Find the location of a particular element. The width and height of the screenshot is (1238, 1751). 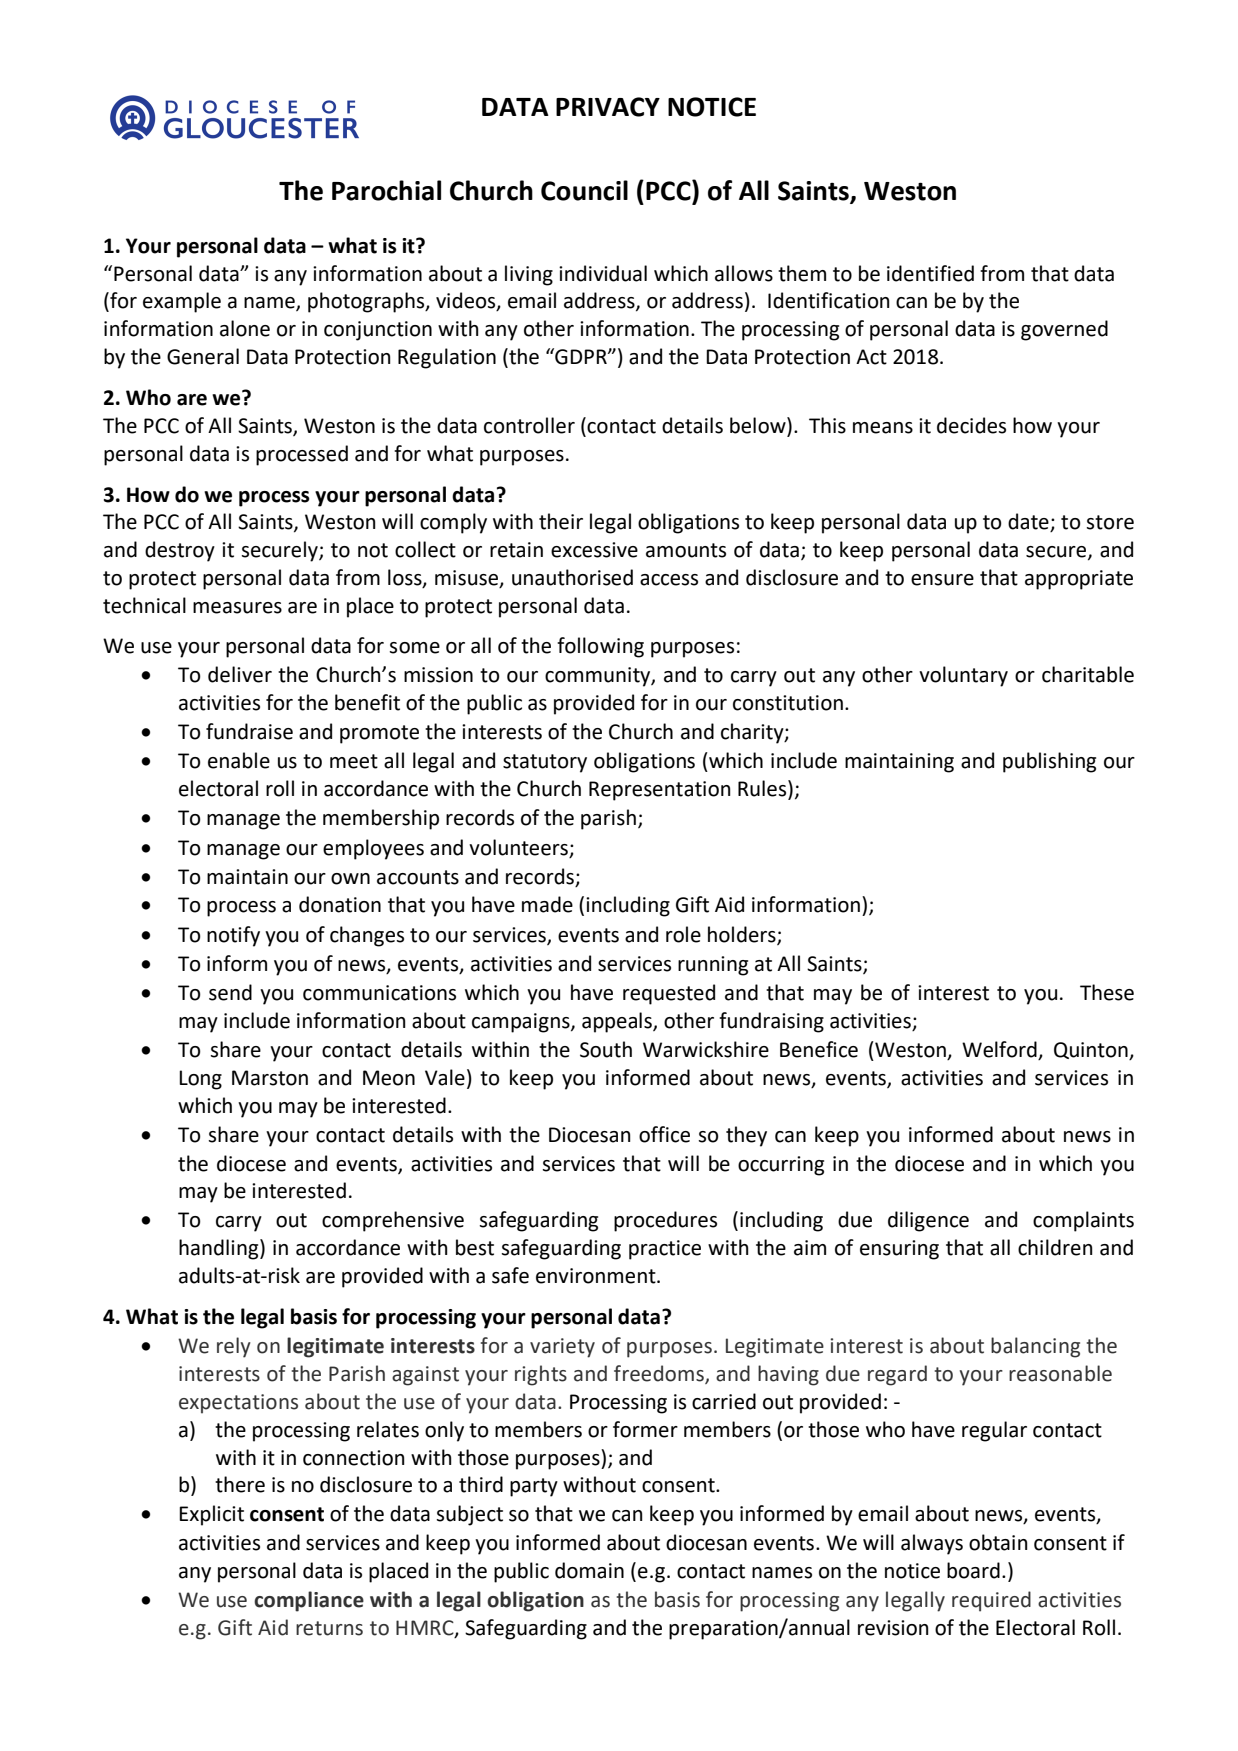

Parochial is located at coordinates (386, 190).
